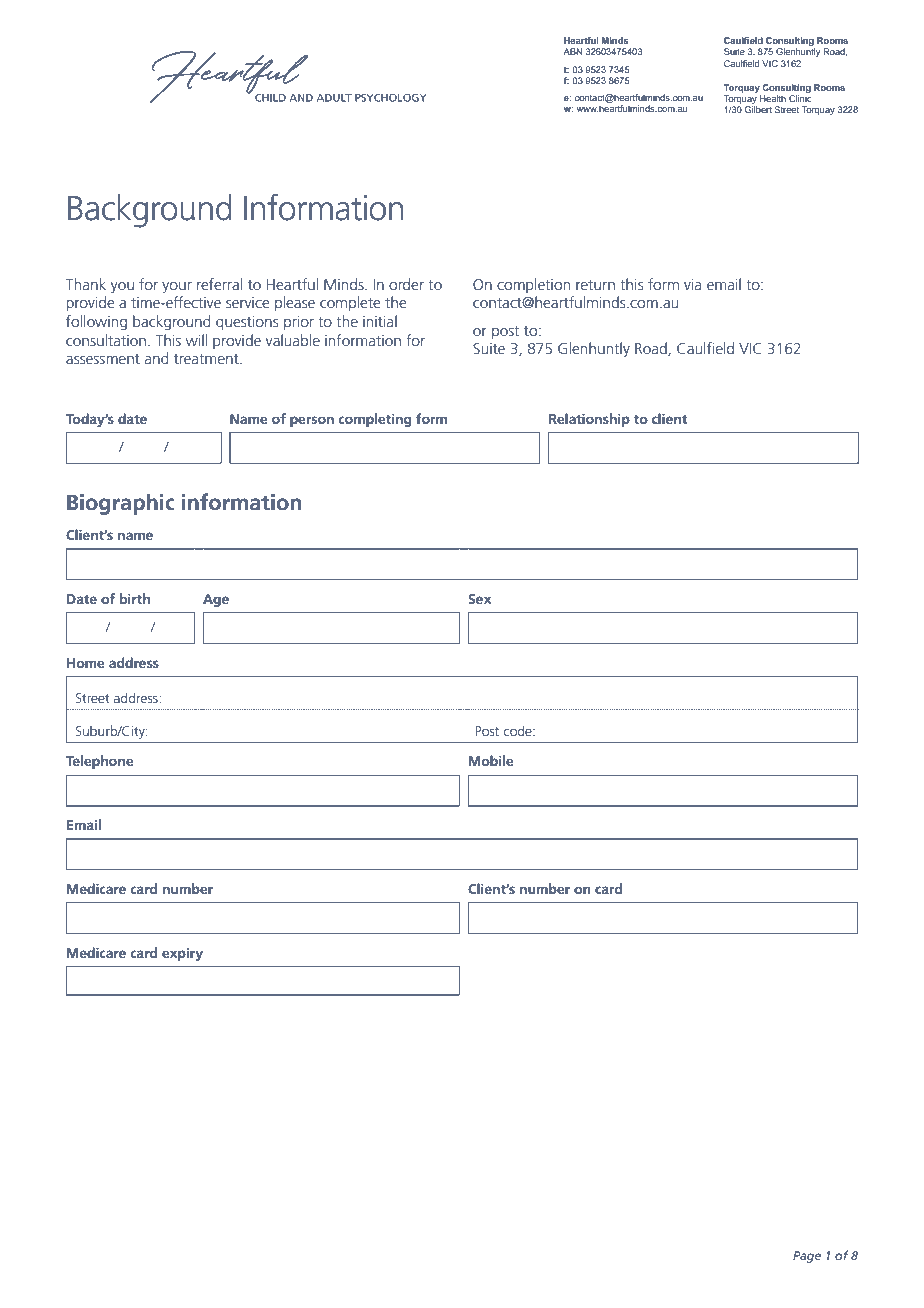  Describe the element at coordinates (182, 954) in the screenshot. I see `expiry` at that location.
